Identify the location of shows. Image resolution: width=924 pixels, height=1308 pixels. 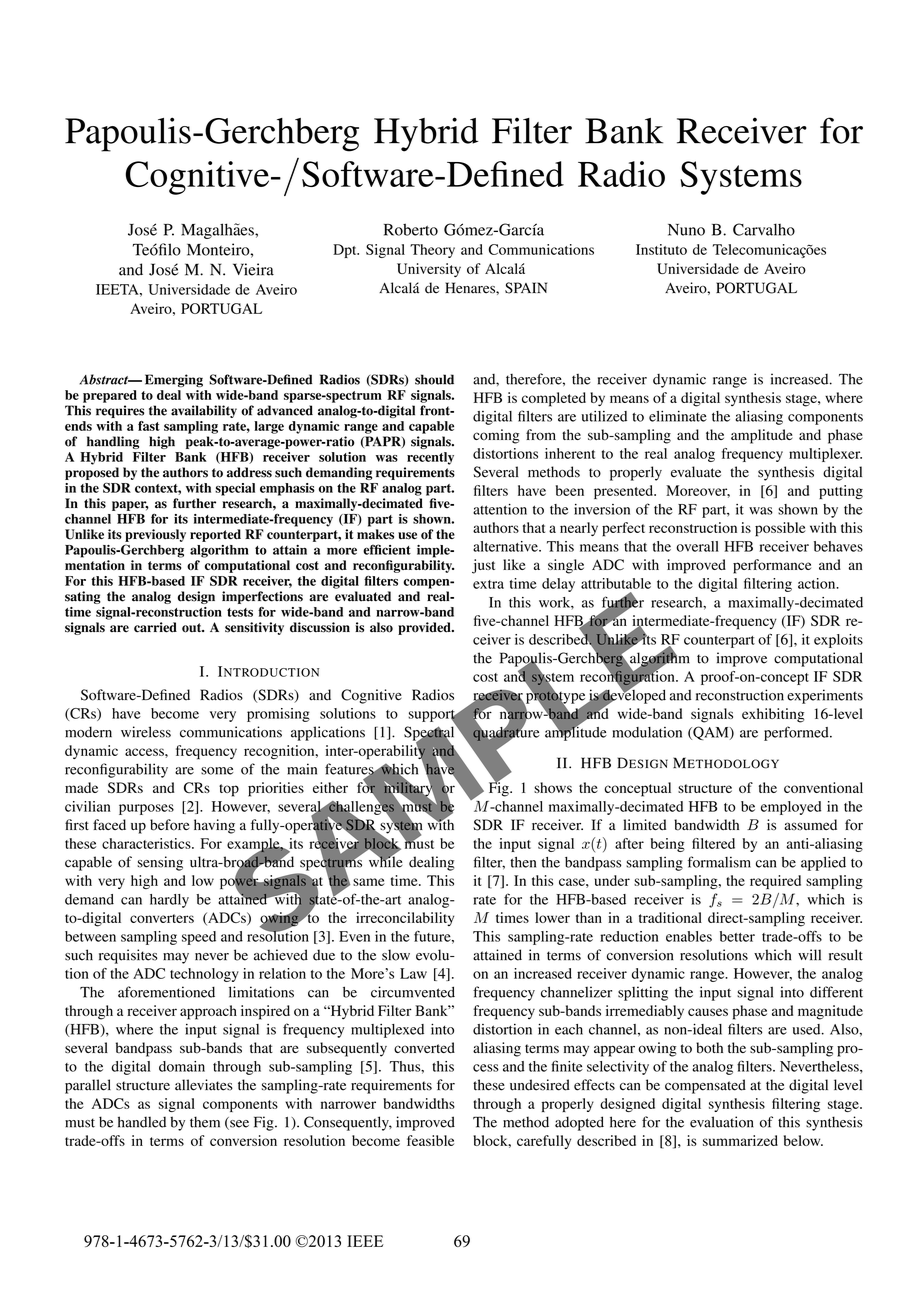
(553, 787).
